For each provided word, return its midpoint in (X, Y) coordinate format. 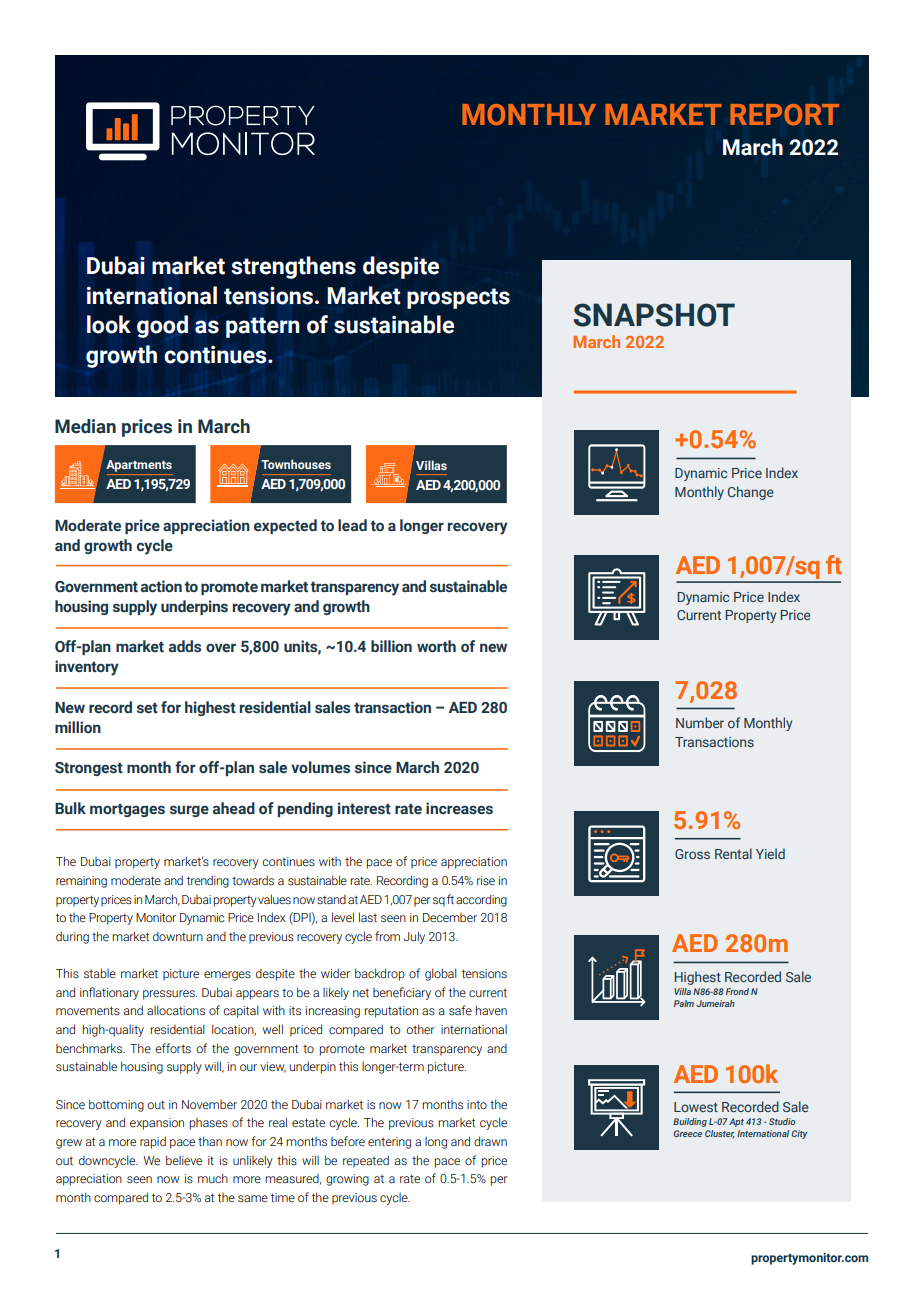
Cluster (720, 1134)
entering (389, 1143)
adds (185, 646)
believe (184, 1160)
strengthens (293, 267)
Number (700, 722)
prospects (458, 298)
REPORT (784, 115)
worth (436, 646)
